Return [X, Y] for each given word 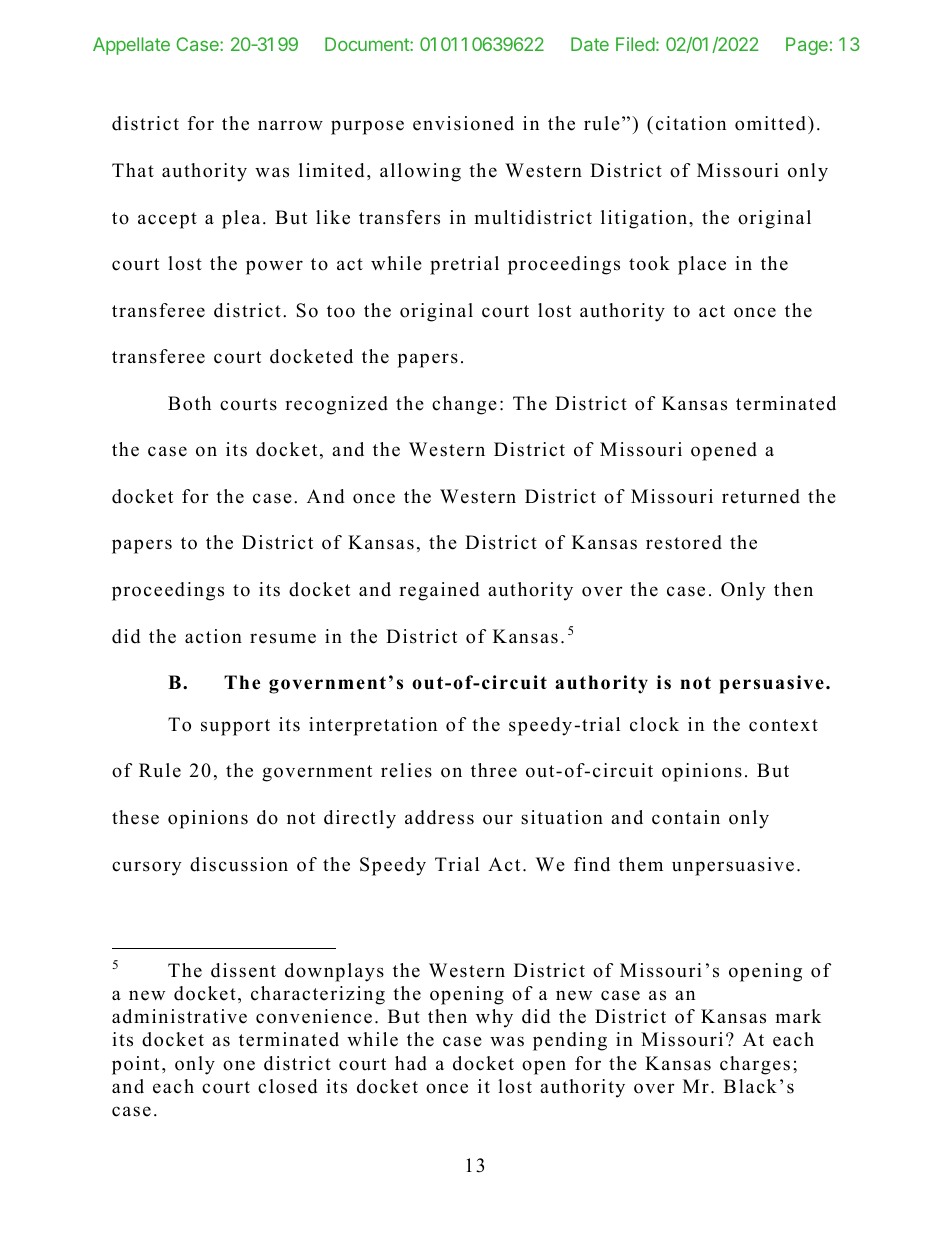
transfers [399, 217]
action [213, 636]
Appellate [131, 46]
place [702, 265]
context [783, 725]
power [274, 267]
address [439, 817]
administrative [179, 1016]
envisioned [463, 123]
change [464, 405]
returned [761, 496]
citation [691, 123]
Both [189, 403]
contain [686, 817]
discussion [239, 864]
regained [439, 591]
